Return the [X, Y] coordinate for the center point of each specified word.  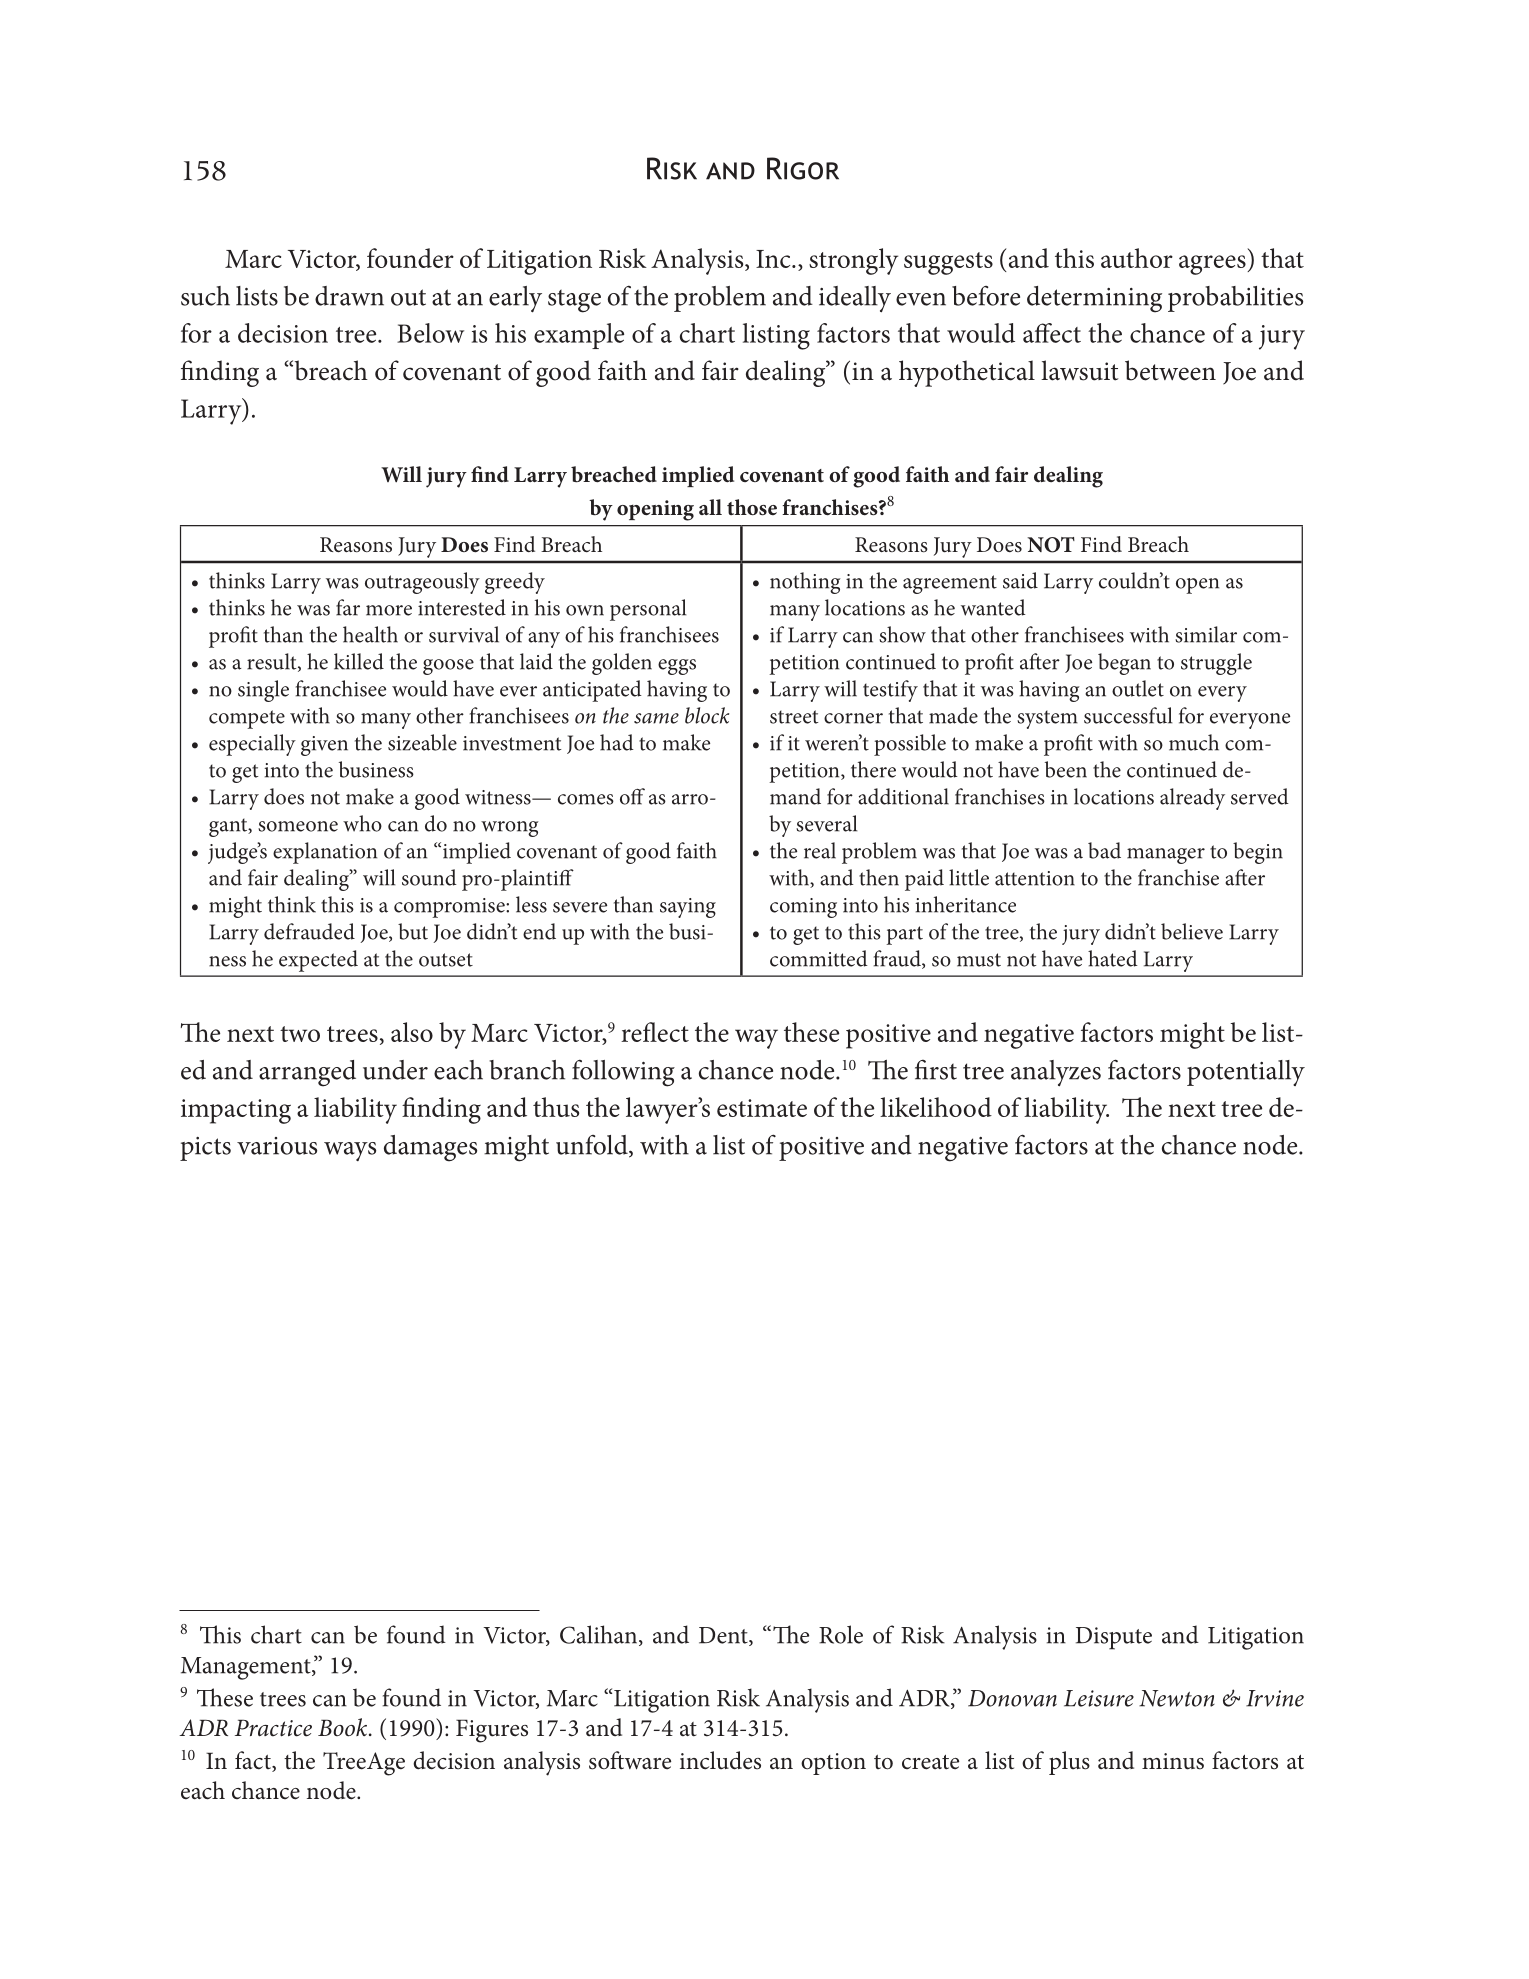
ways [350, 1151]
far [348, 607]
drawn [349, 296]
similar [1206, 634]
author [1137, 258]
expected [318, 961]
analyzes [1056, 1073]
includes [720, 1760]
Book [344, 1727]
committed [819, 958]
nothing [805, 583]
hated [1113, 958]
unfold [593, 1146]
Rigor [803, 168]
